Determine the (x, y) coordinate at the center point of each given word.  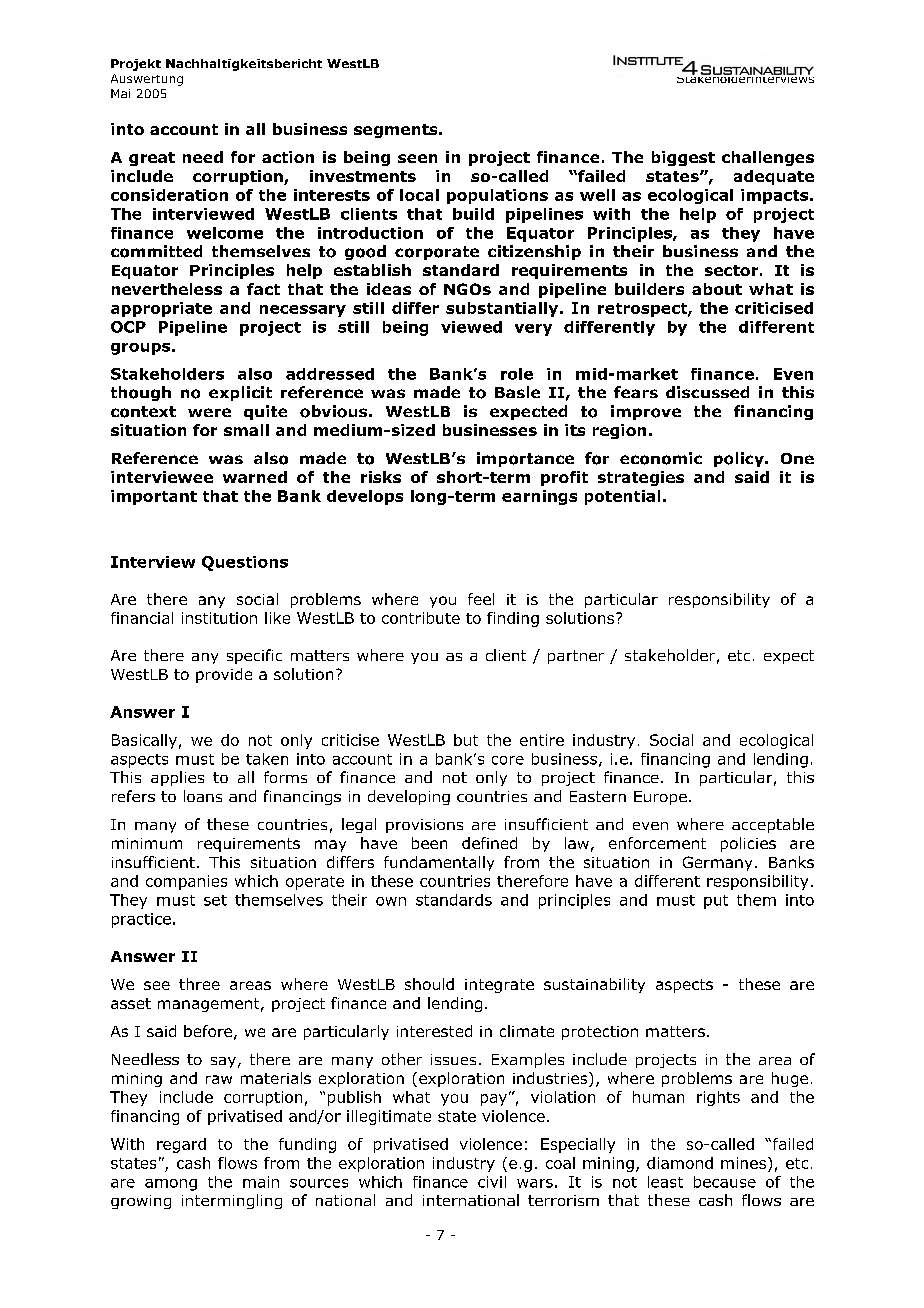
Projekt (136, 65)
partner (576, 657)
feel (481, 599)
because (725, 1182)
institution (219, 618)
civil (492, 1182)
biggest (683, 158)
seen (417, 158)
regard (181, 1145)
